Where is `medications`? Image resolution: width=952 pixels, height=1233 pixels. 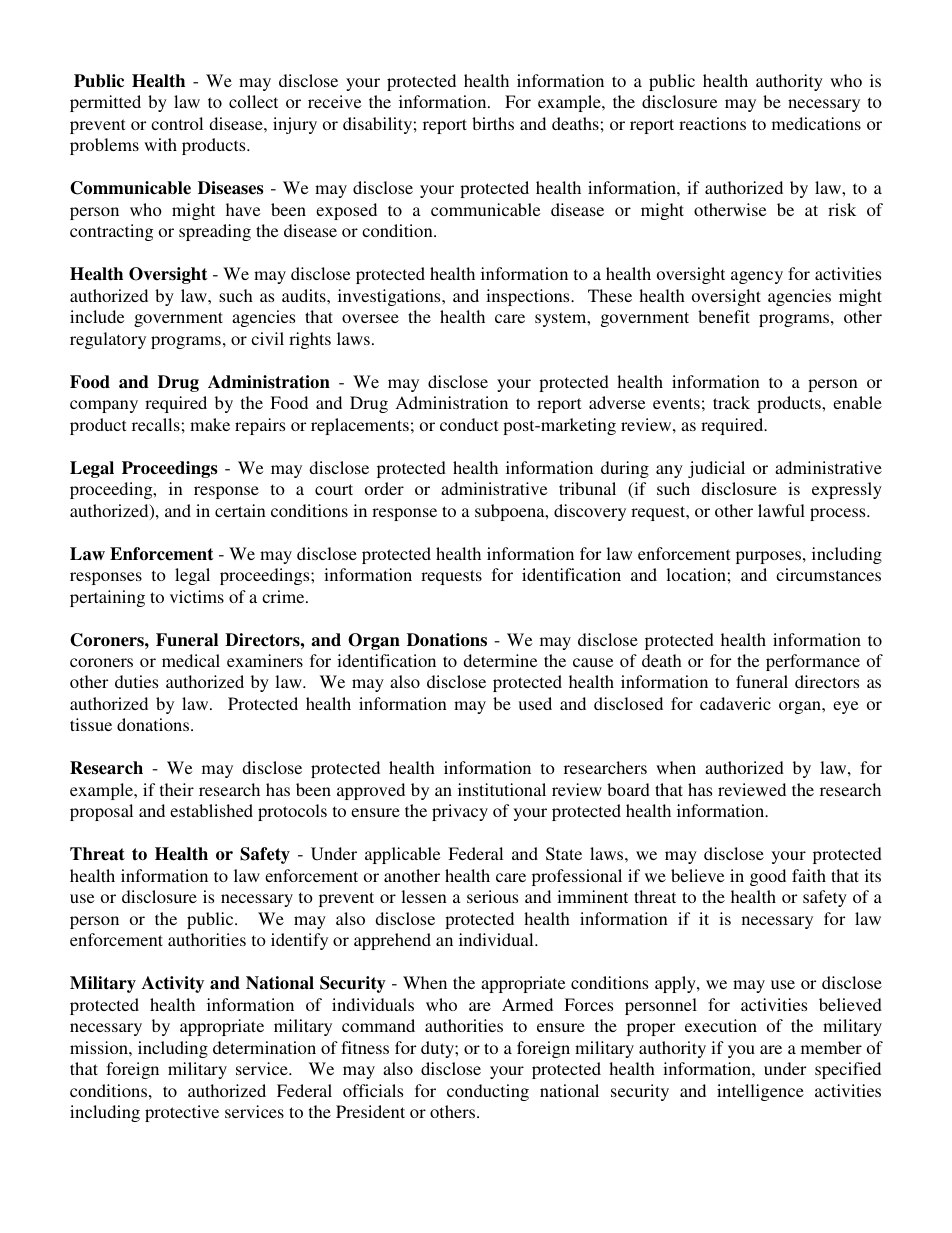
medications is located at coordinates (816, 123).
